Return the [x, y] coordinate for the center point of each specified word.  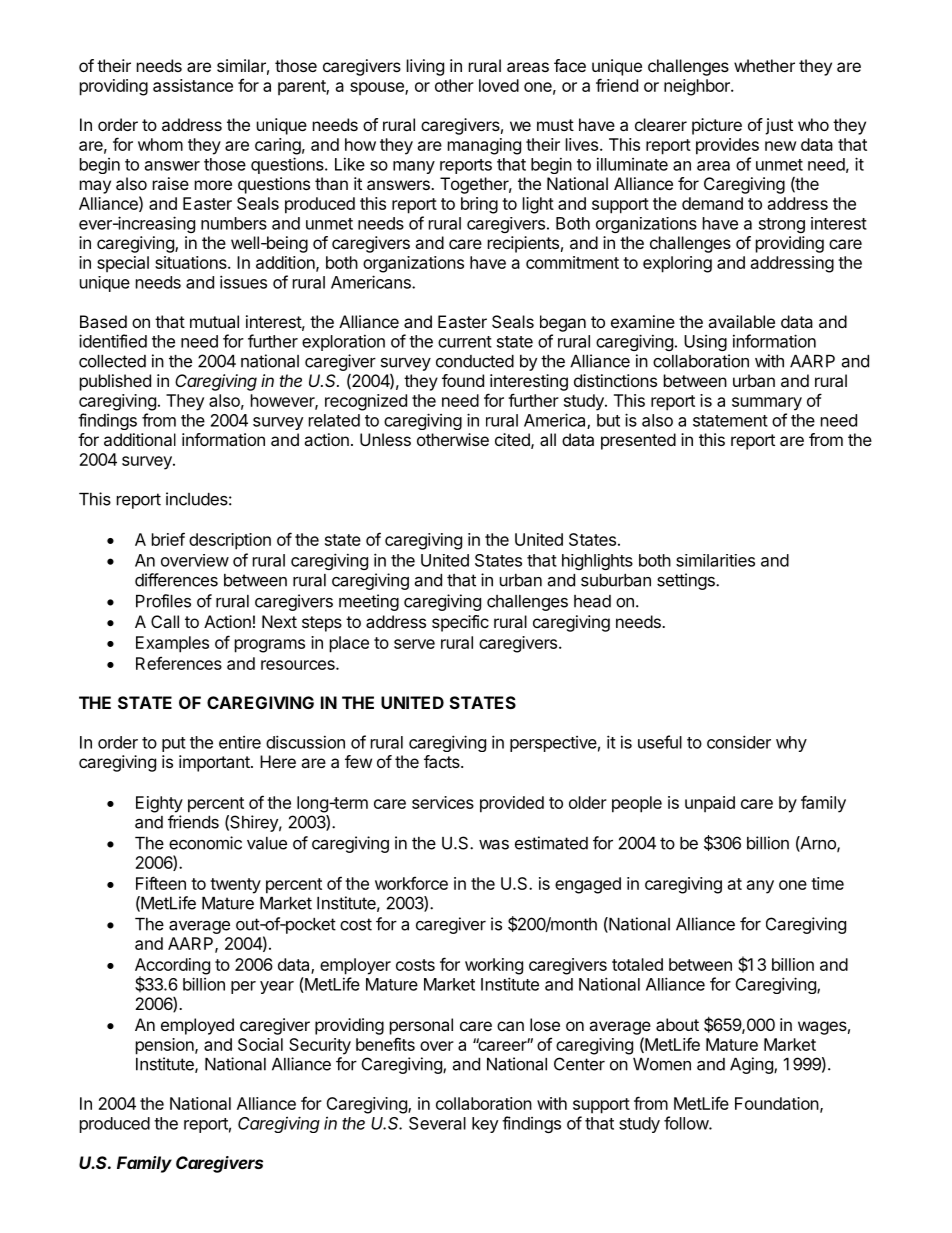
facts [443, 761]
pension [166, 1046]
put [174, 744]
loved [499, 85]
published [115, 382]
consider [739, 742]
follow [687, 1123]
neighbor [698, 87]
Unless [385, 439]
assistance [193, 85]
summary [767, 404]
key [485, 1125]
